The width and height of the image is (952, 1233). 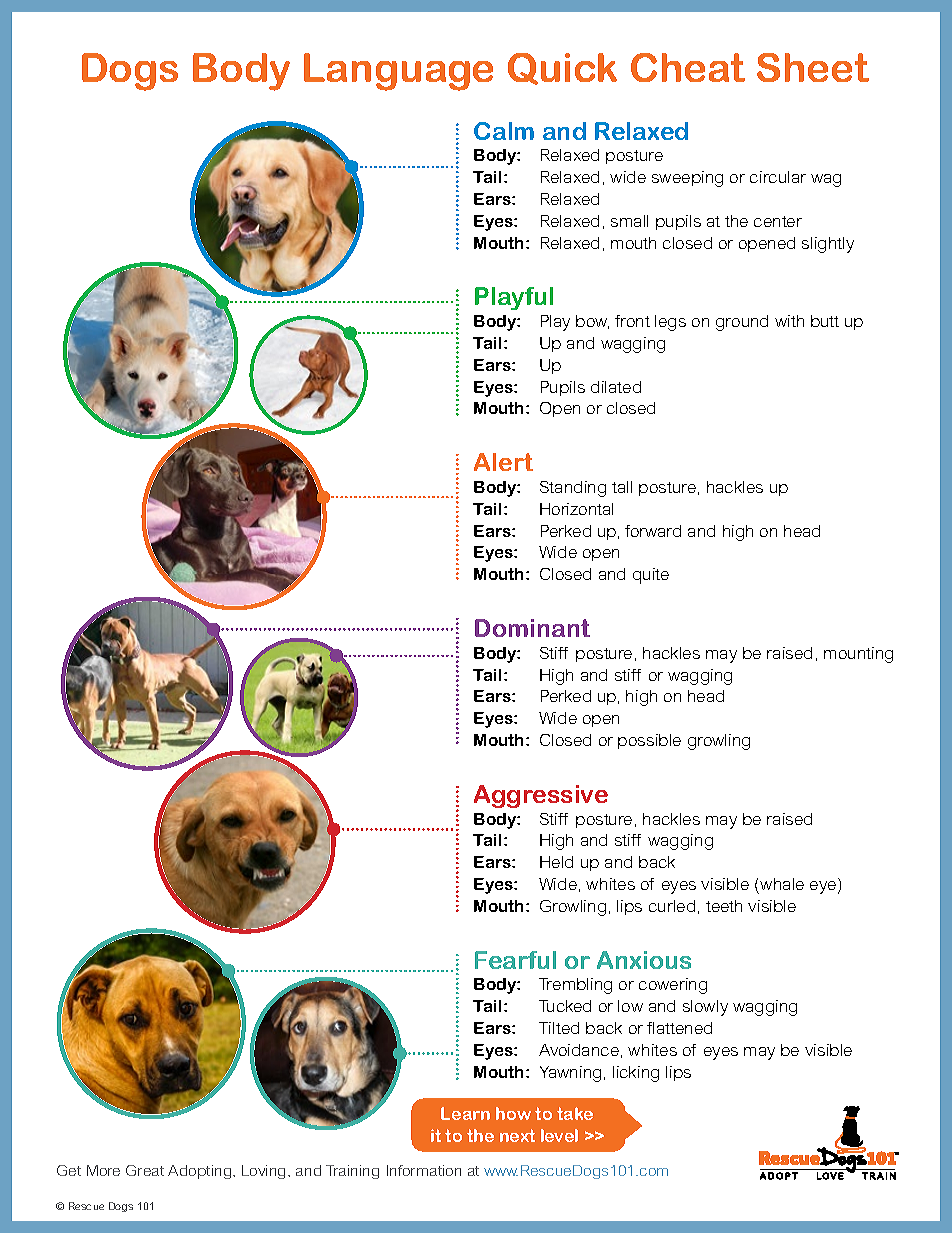 What do you see at coordinates (504, 131) in the image?
I see `Calm` at bounding box center [504, 131].
